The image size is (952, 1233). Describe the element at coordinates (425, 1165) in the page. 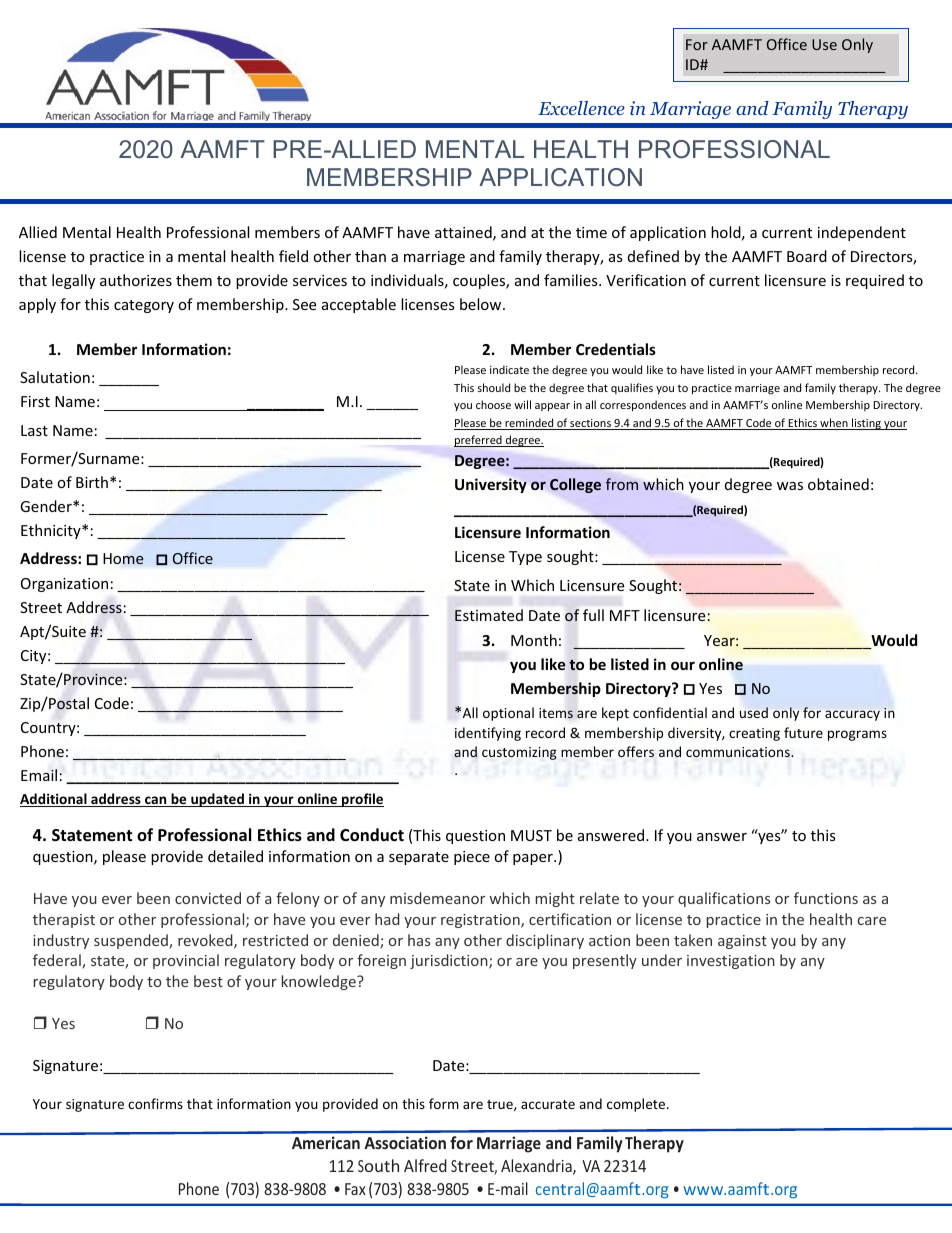

I see `Alfred` at that location.
